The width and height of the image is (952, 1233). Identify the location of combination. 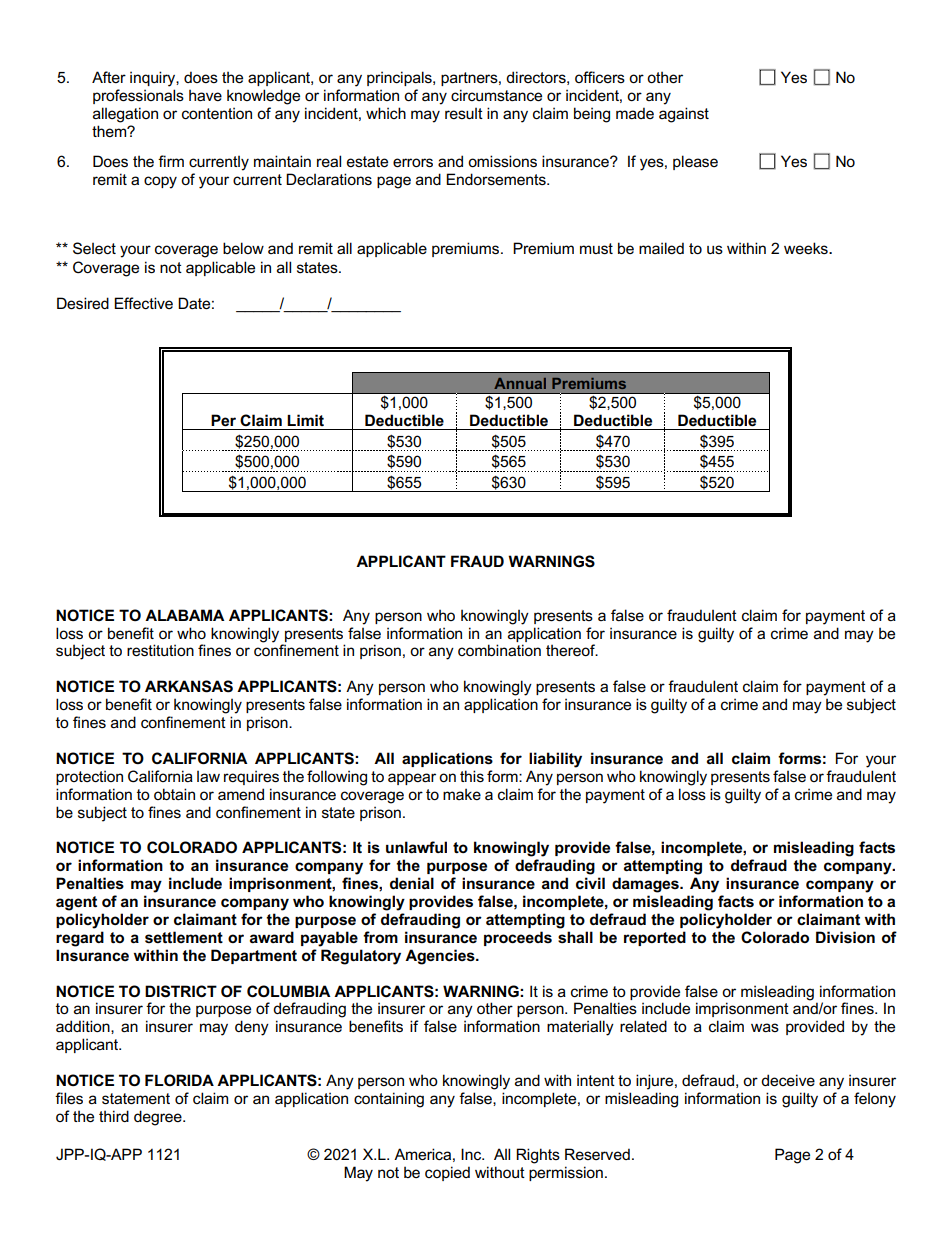
(499, 650).
